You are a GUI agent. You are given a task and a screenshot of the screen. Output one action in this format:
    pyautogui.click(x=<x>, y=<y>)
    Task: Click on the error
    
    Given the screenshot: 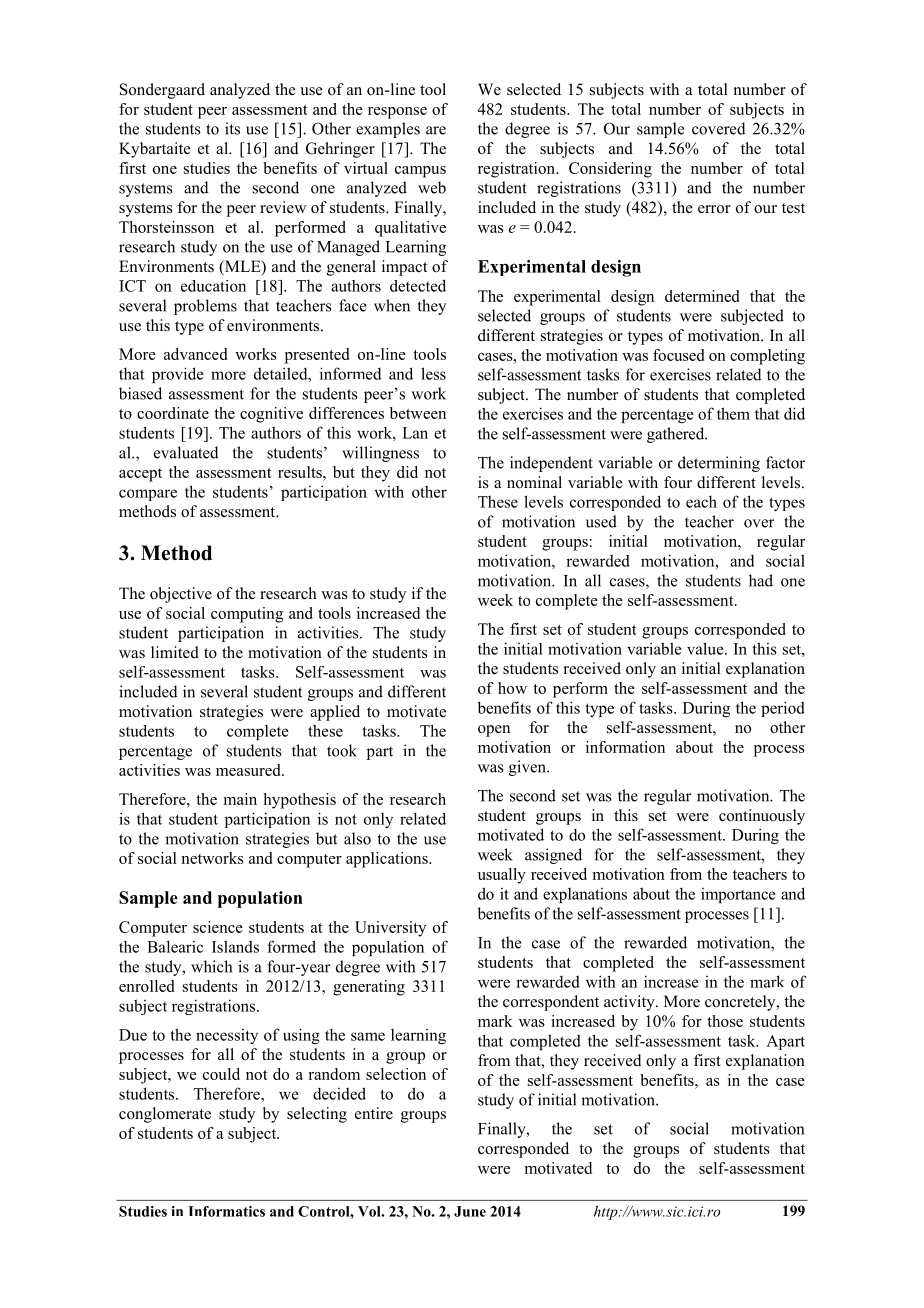 What is the action you would take?
    pyautogui.click(x=714, y=209)
